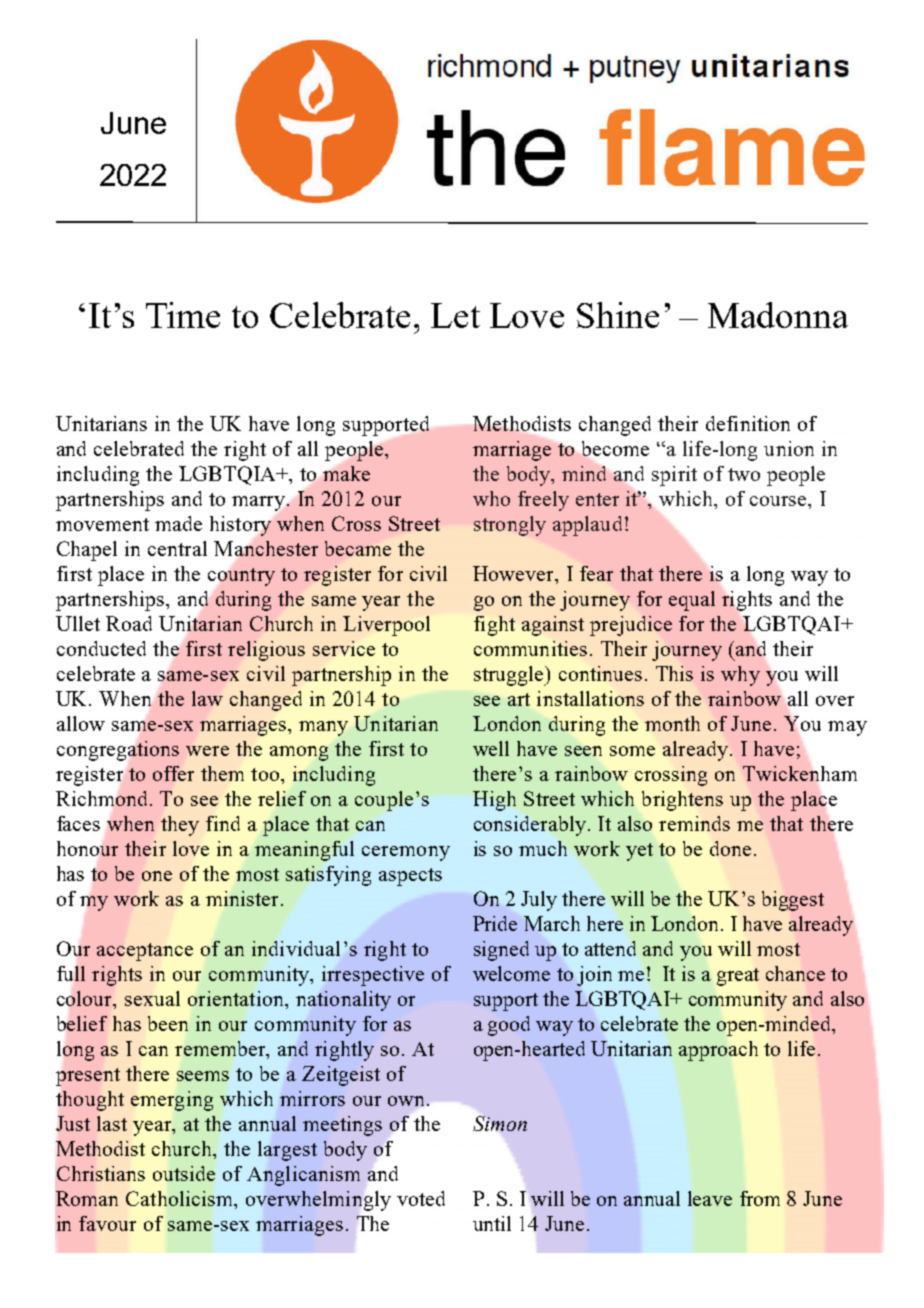 This page has height=1308, width=924. I want to click on well, so click(491, 748).
